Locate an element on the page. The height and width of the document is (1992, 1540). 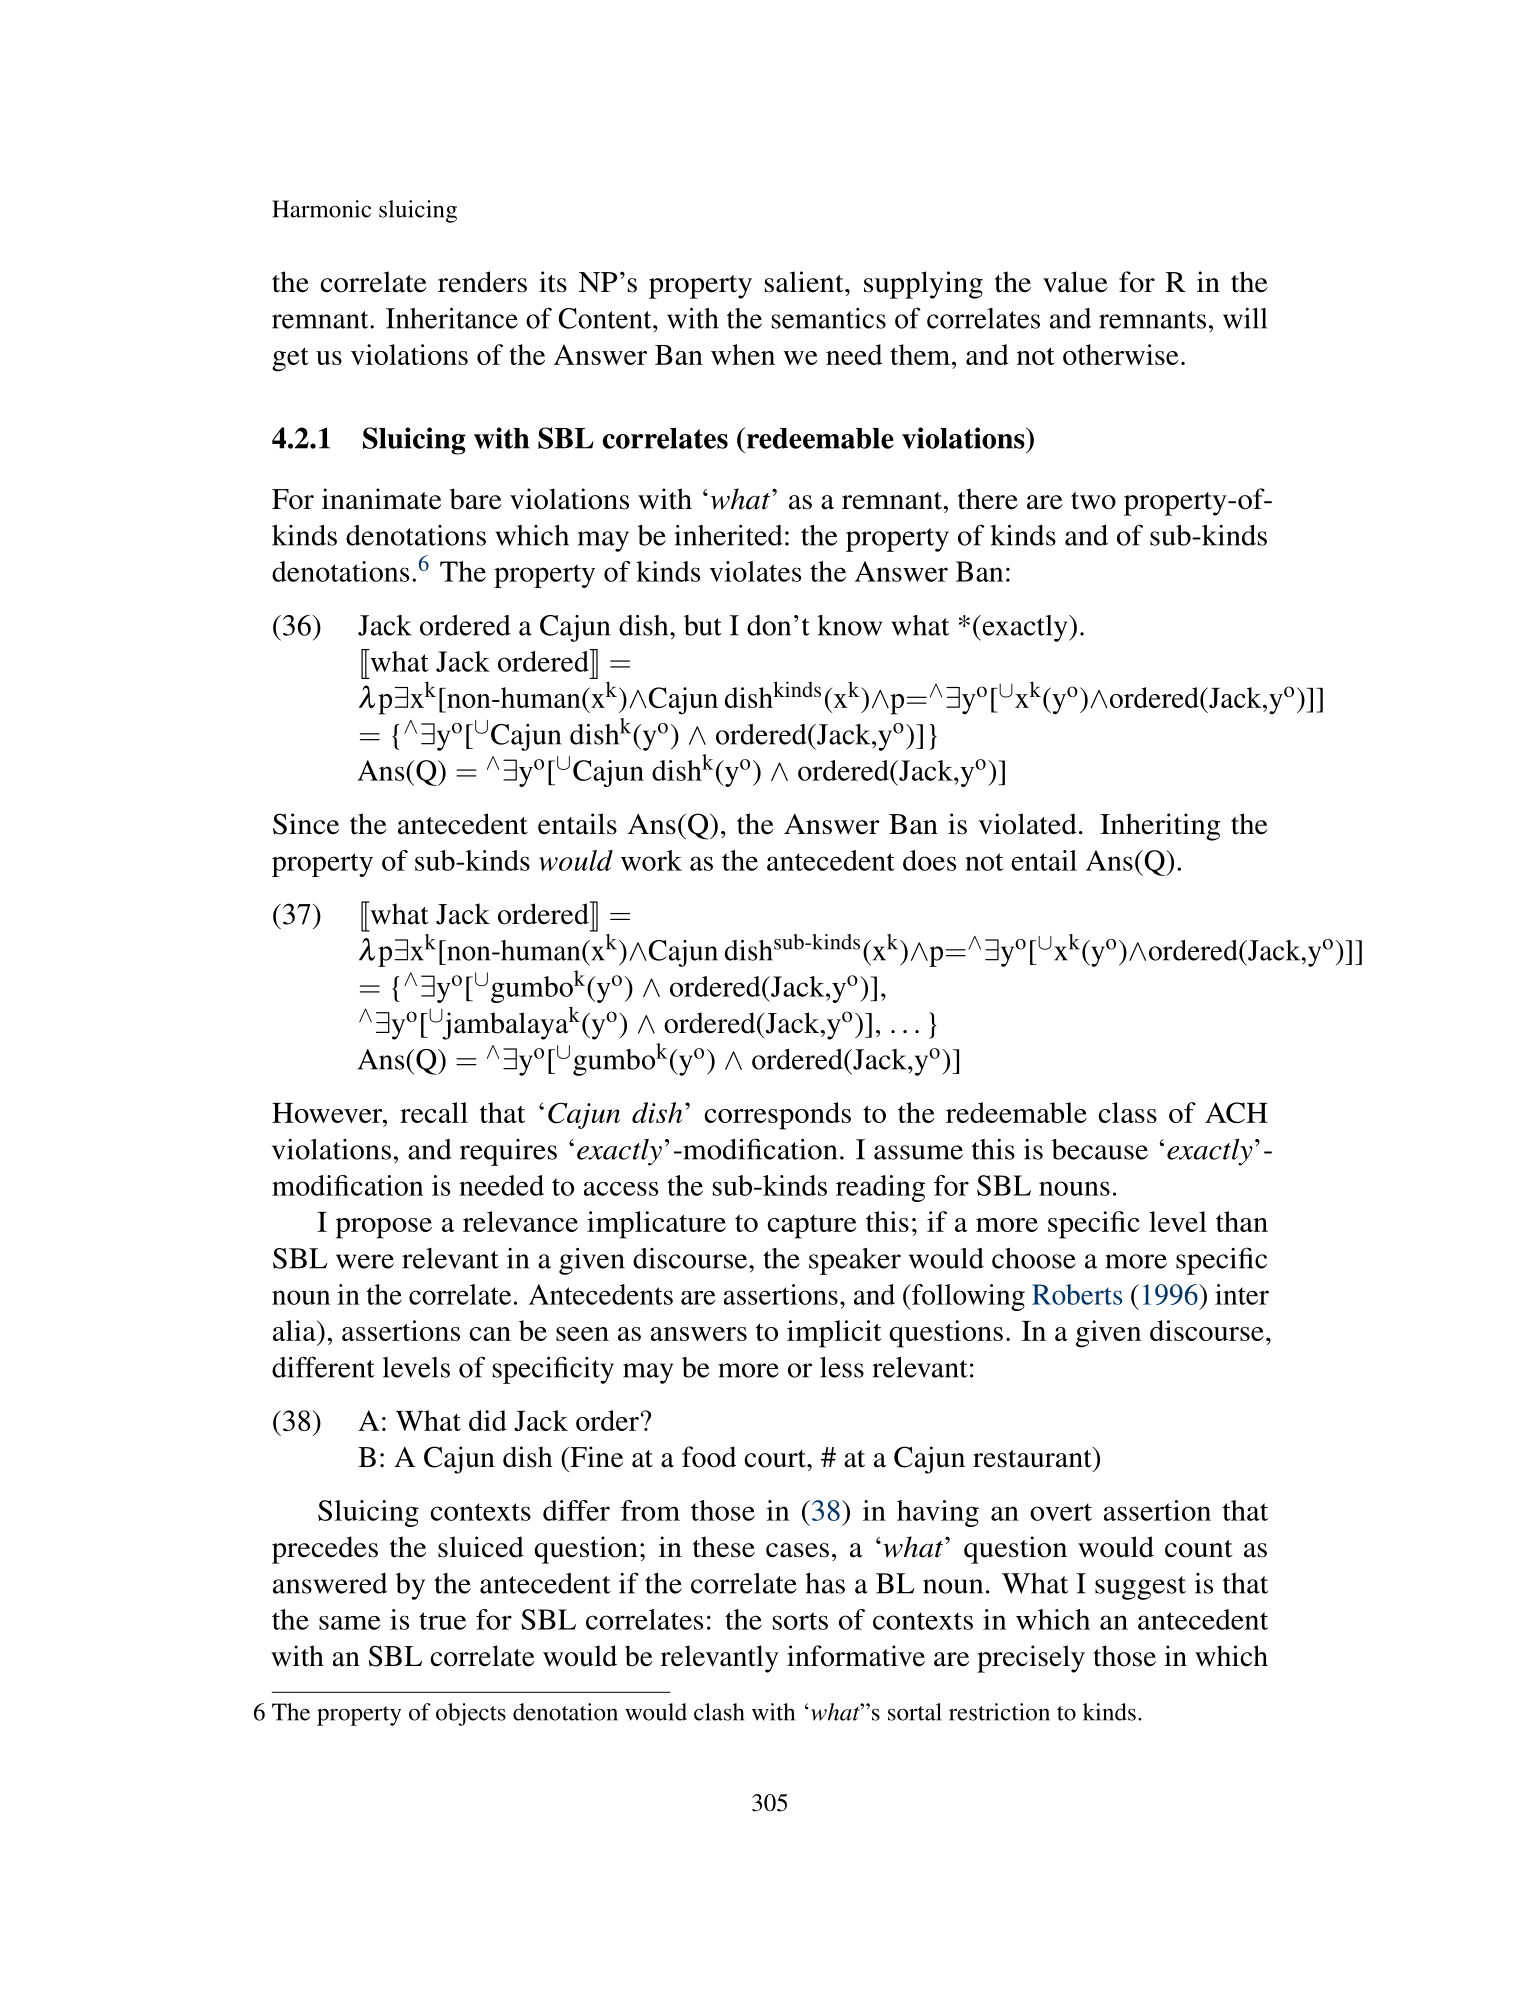
renders is located at coordinates (482, 282).
